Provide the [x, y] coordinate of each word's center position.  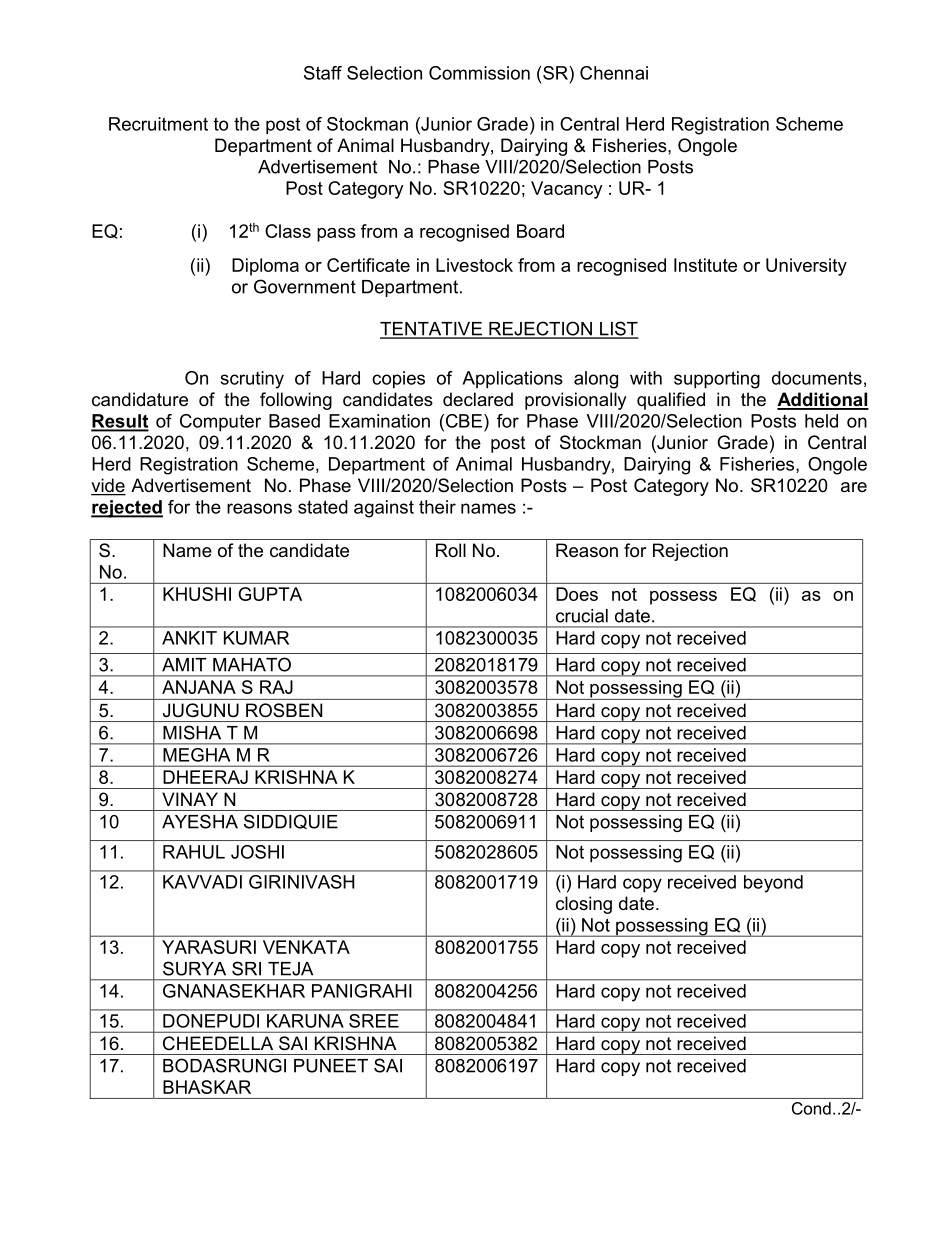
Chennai [614, 73]
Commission [479, 73]
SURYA [194, 968]
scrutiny [252, 380]
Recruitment [158, 124]
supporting [717, 380]
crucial [582, 616]
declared [478, 399]
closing [584, 905]
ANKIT [189, 638]
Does [577, 594]
